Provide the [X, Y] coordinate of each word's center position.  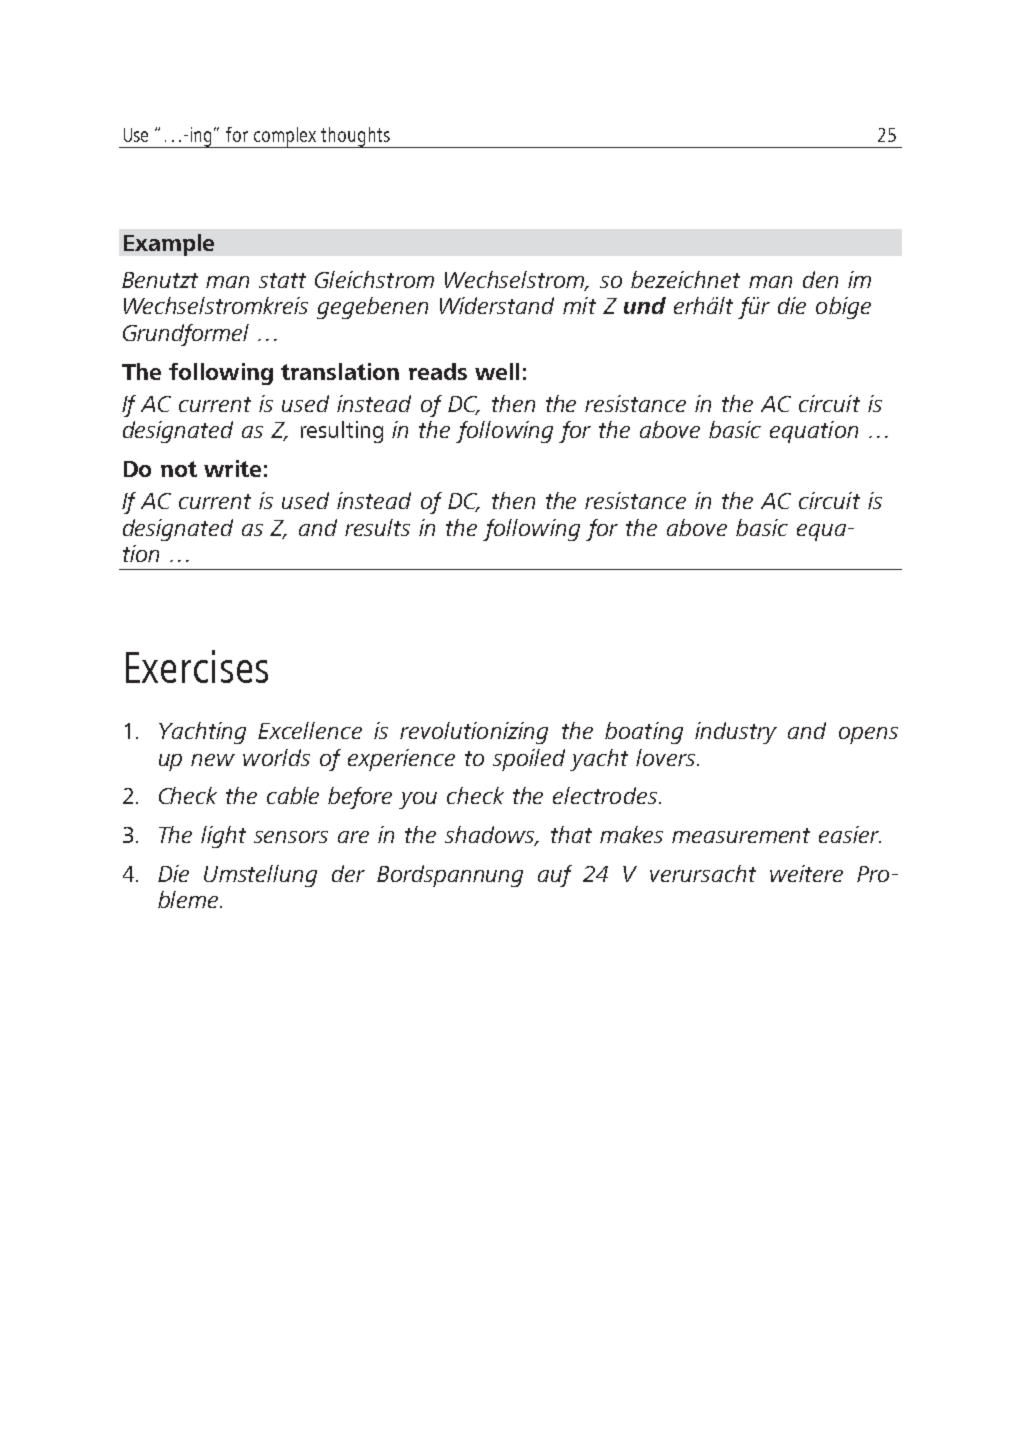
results [377, 527]
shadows [491, 836]
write [232, 468]
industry [736, 733]
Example [169, 245]
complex [286, 137]
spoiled [529, 760]
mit [579, 305]
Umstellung [260, 876]
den [820, 279]
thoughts [356, 137]
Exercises [197, 666]
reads [438, 371]
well [497, 371]
